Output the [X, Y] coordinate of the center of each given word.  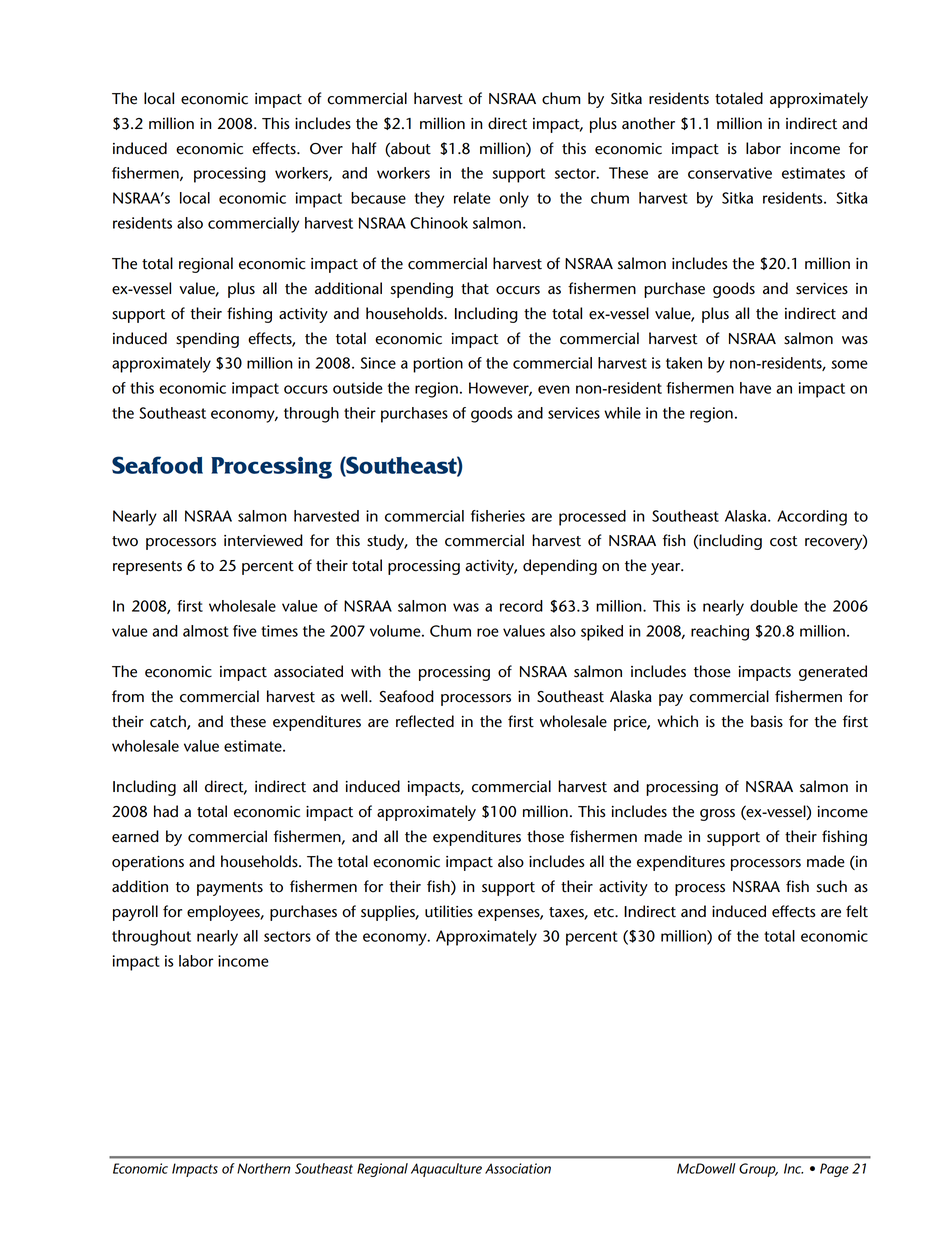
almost [206, 631]
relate [472, 198]
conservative [730, 173]
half [364, 148]
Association [518, 1168]
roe [488, 632]
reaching [720, 633]
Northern [263, 1168]
